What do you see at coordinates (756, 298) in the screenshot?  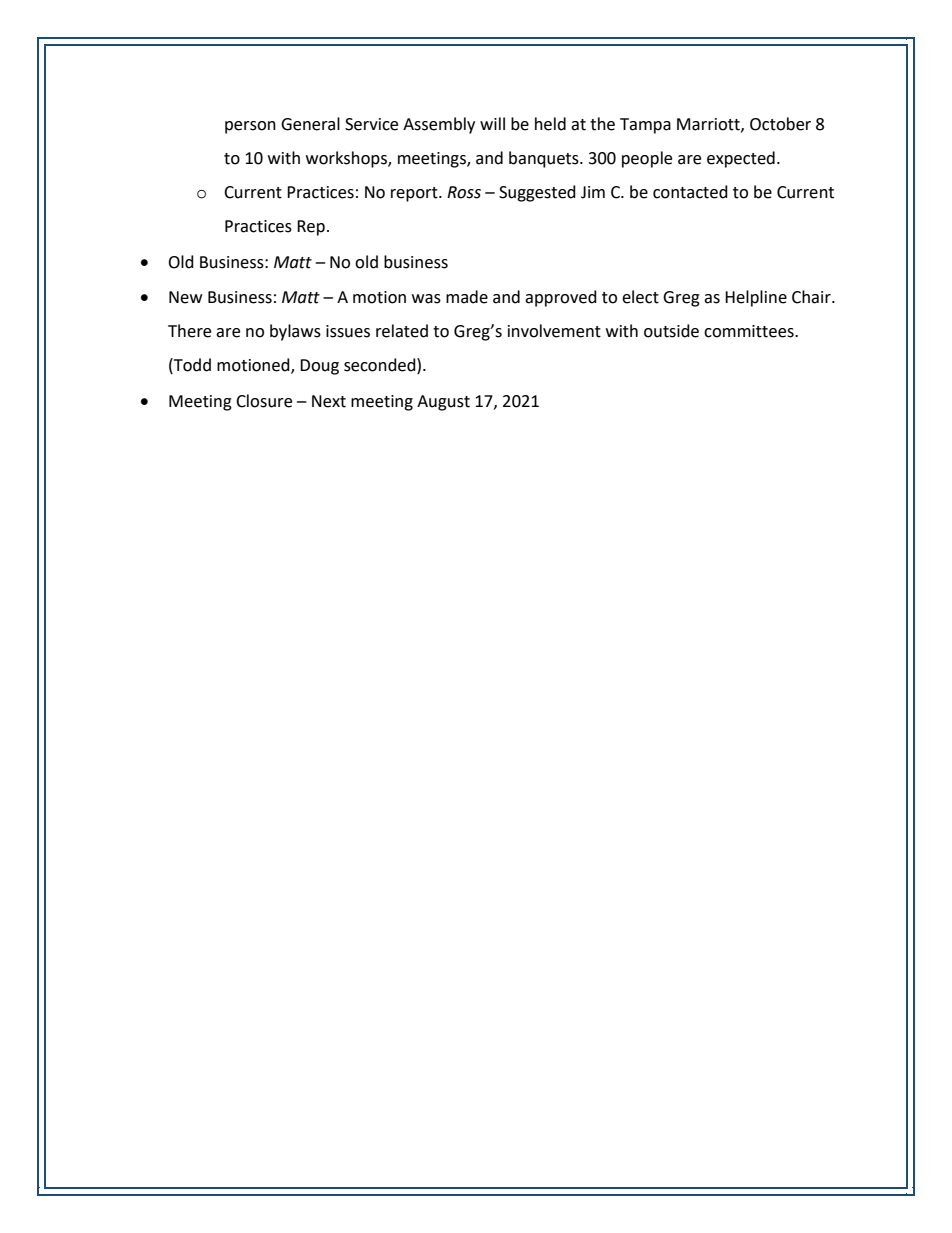 I see `Helpline` at bounding box center [756, 298].
